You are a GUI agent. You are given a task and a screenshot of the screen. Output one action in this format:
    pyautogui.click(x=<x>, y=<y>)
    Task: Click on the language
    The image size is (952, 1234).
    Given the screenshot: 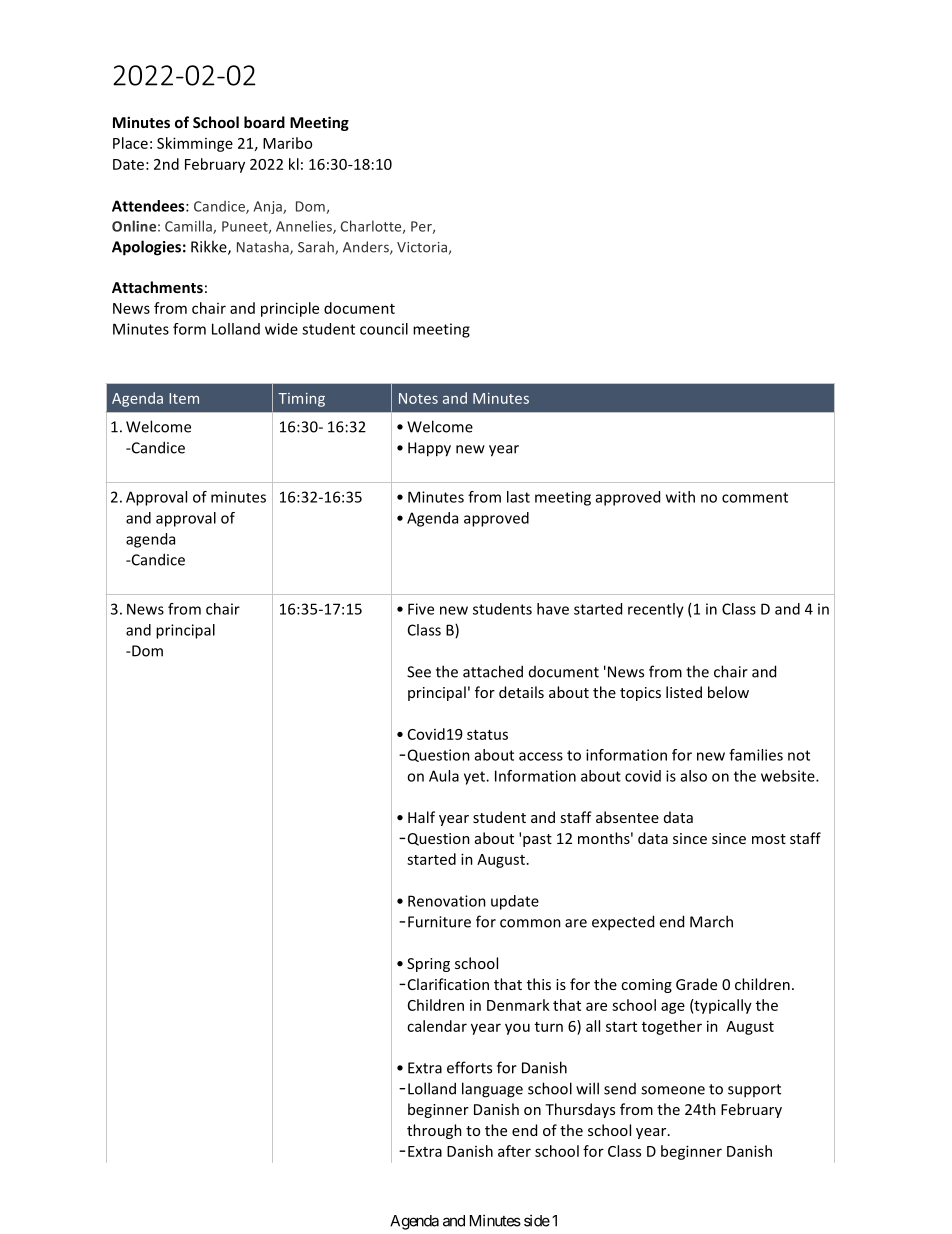 What is the action you would take?
    pyautogui.click(x=492, y=1090)
